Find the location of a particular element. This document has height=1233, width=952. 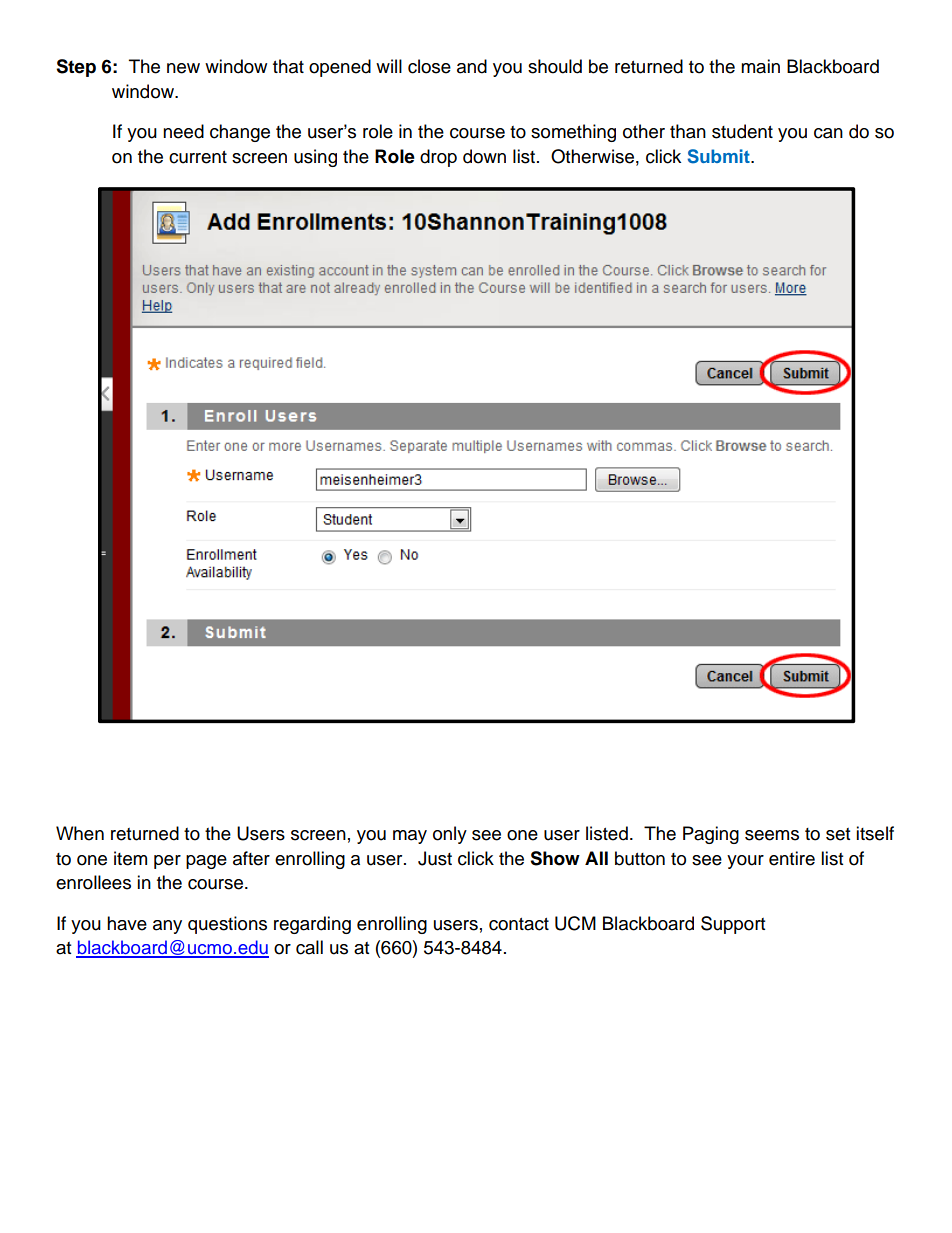

main is located at coordinates (760, 66).
